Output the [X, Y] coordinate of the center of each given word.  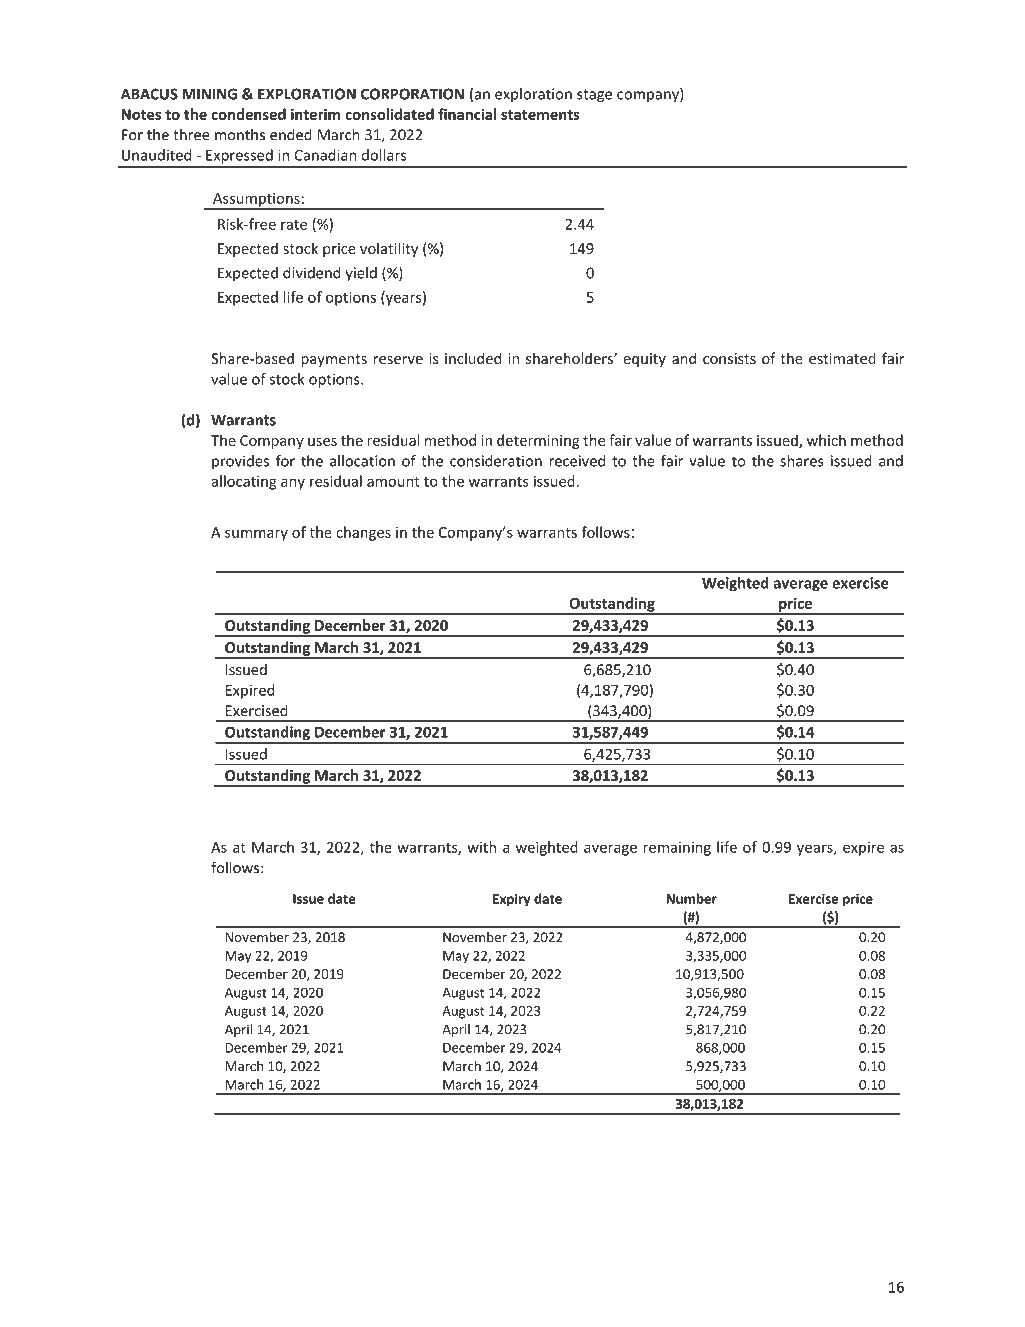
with [481, 847]
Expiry [512, 900]
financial [467, 114]
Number [691, 898]
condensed [248, 114]
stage [594, 96]
